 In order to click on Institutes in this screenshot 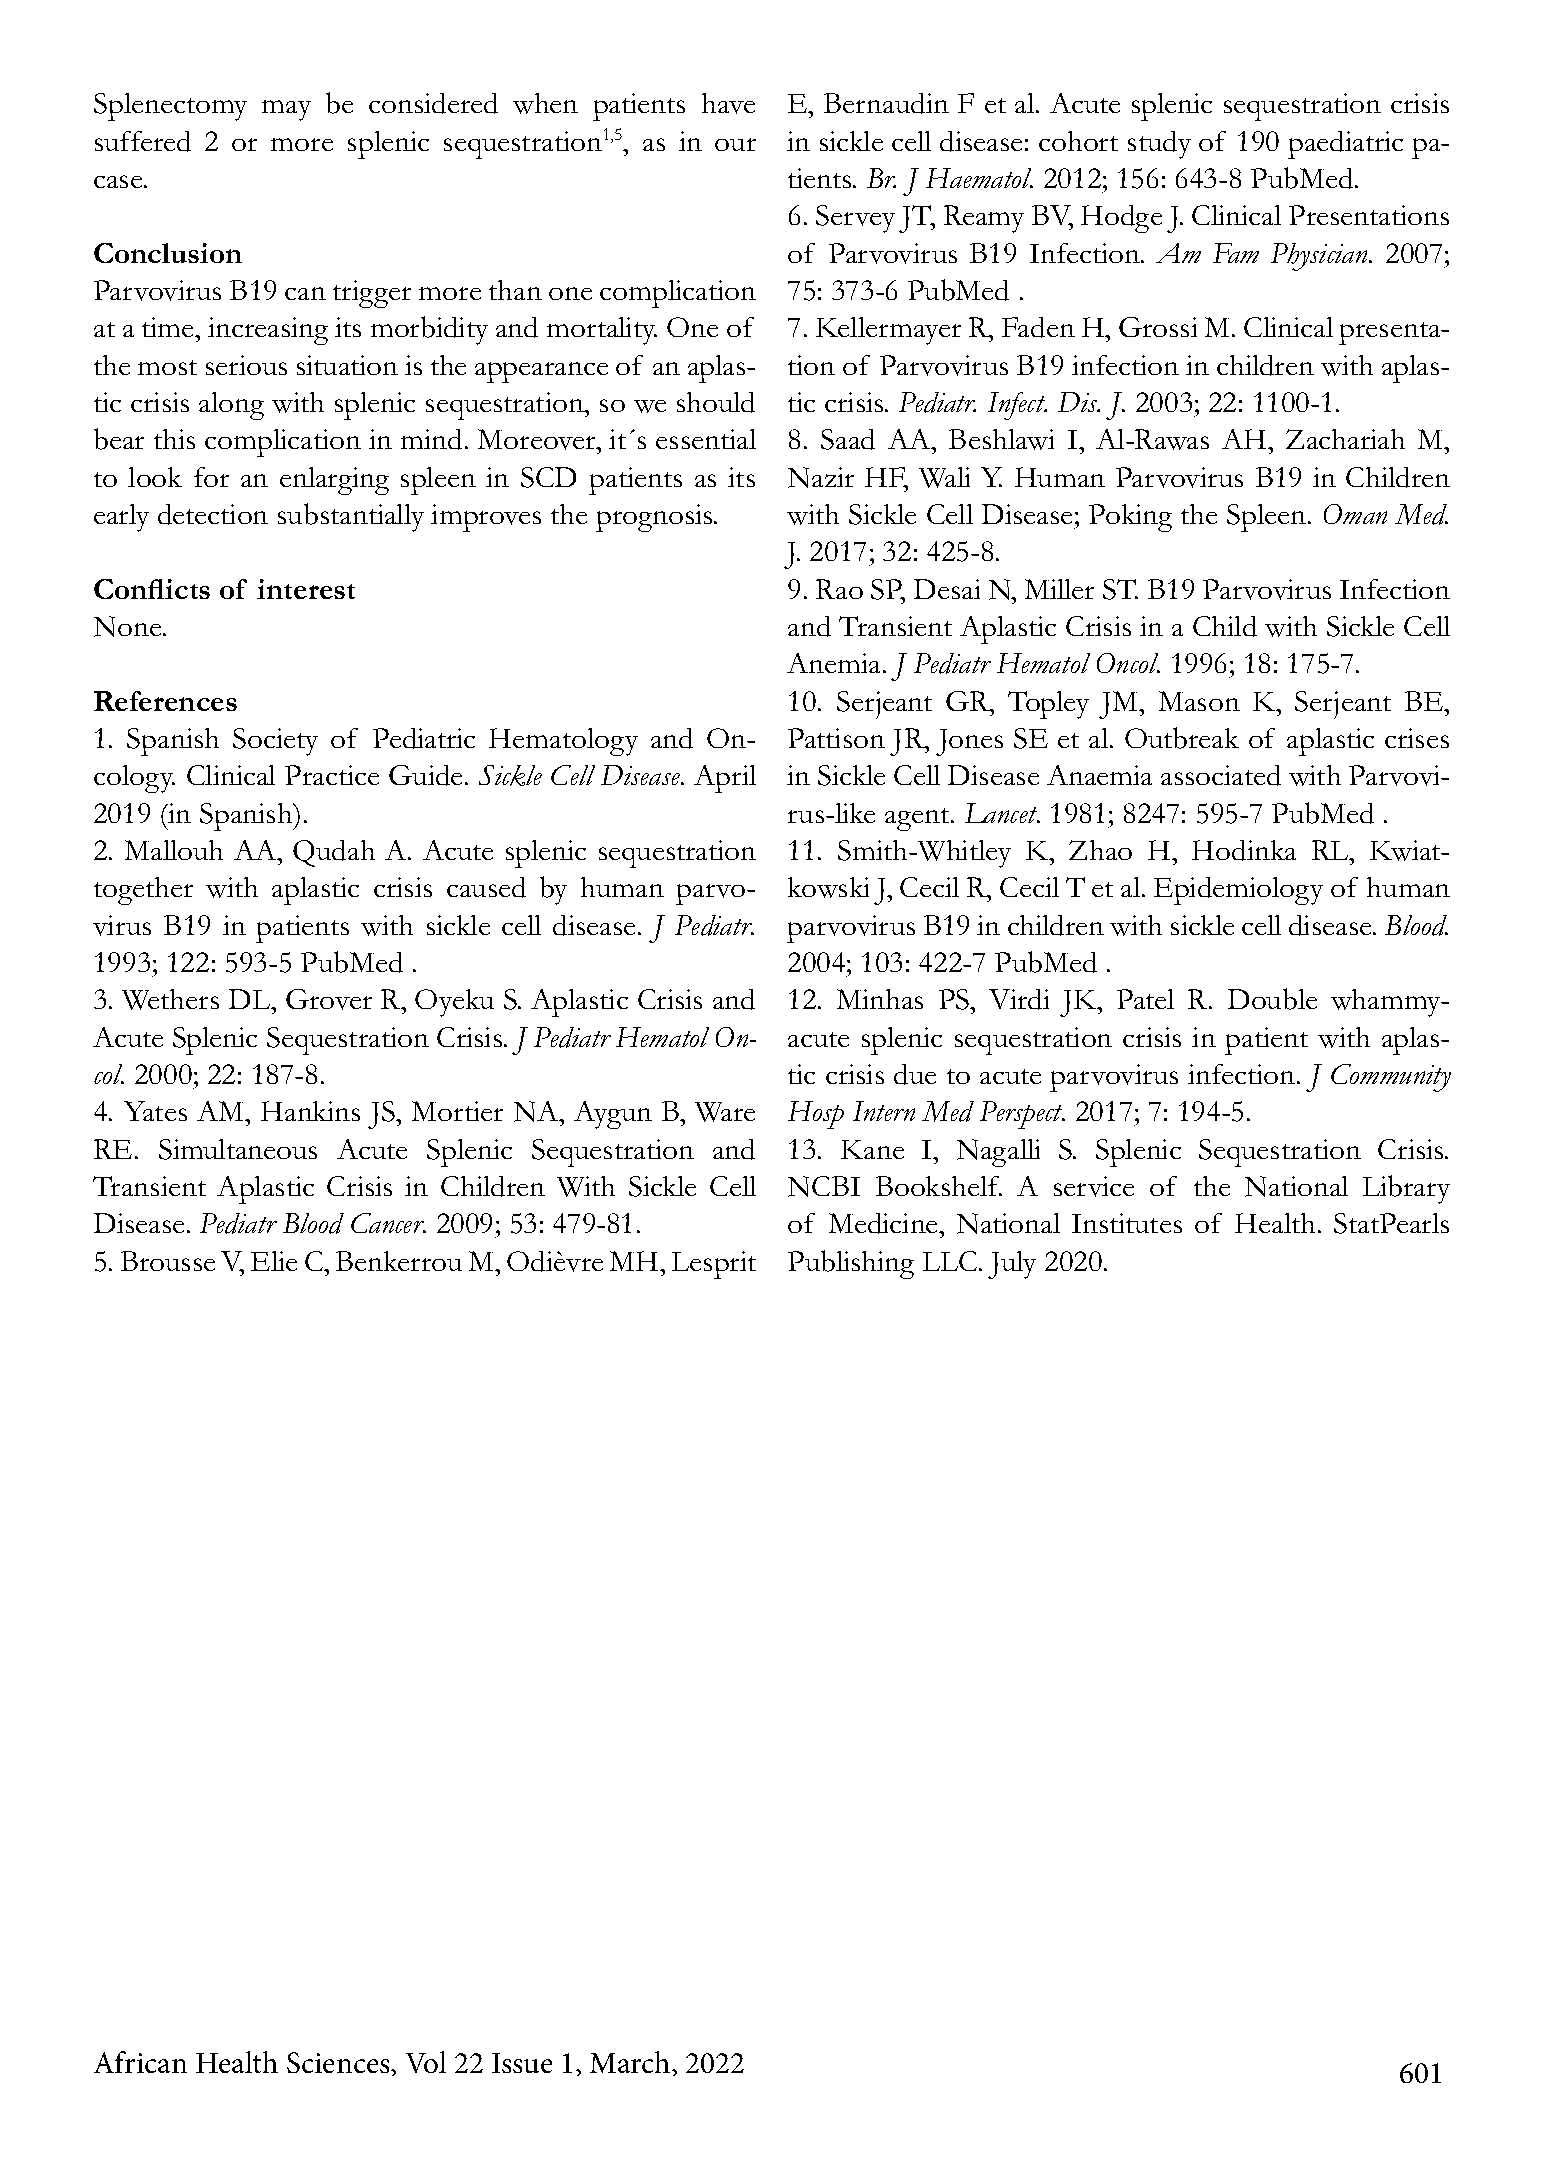, I will do `click(1127, 1223)`.
